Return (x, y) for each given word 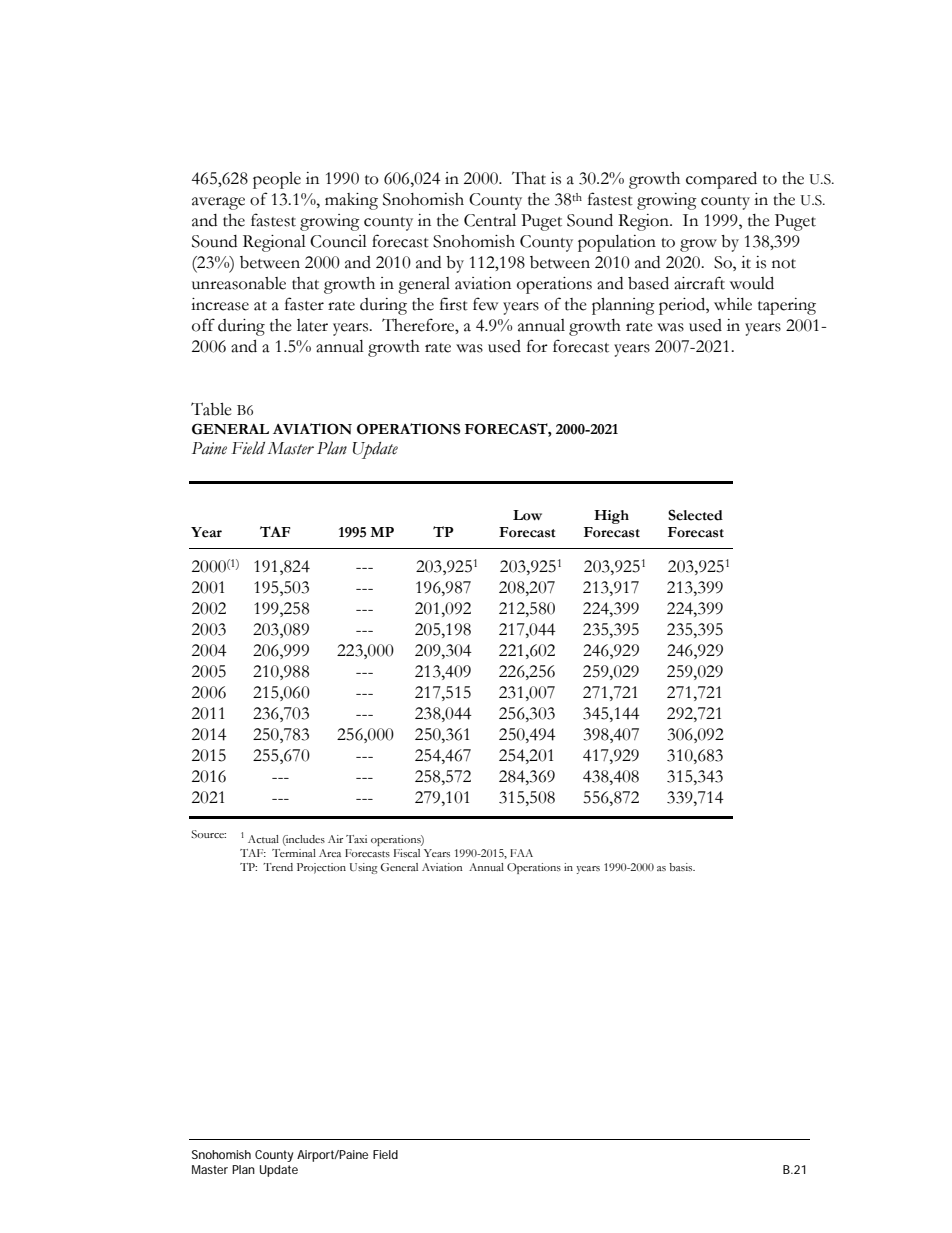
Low (527, 515)
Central (490, 220)
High (611, 517)
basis (682, 867)
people (277, 180)
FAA (521, 853)
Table (211, 409)
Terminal (294, 853)
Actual (263, 839)
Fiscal (407, 853)
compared (721, 180)
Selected (695, 515)
